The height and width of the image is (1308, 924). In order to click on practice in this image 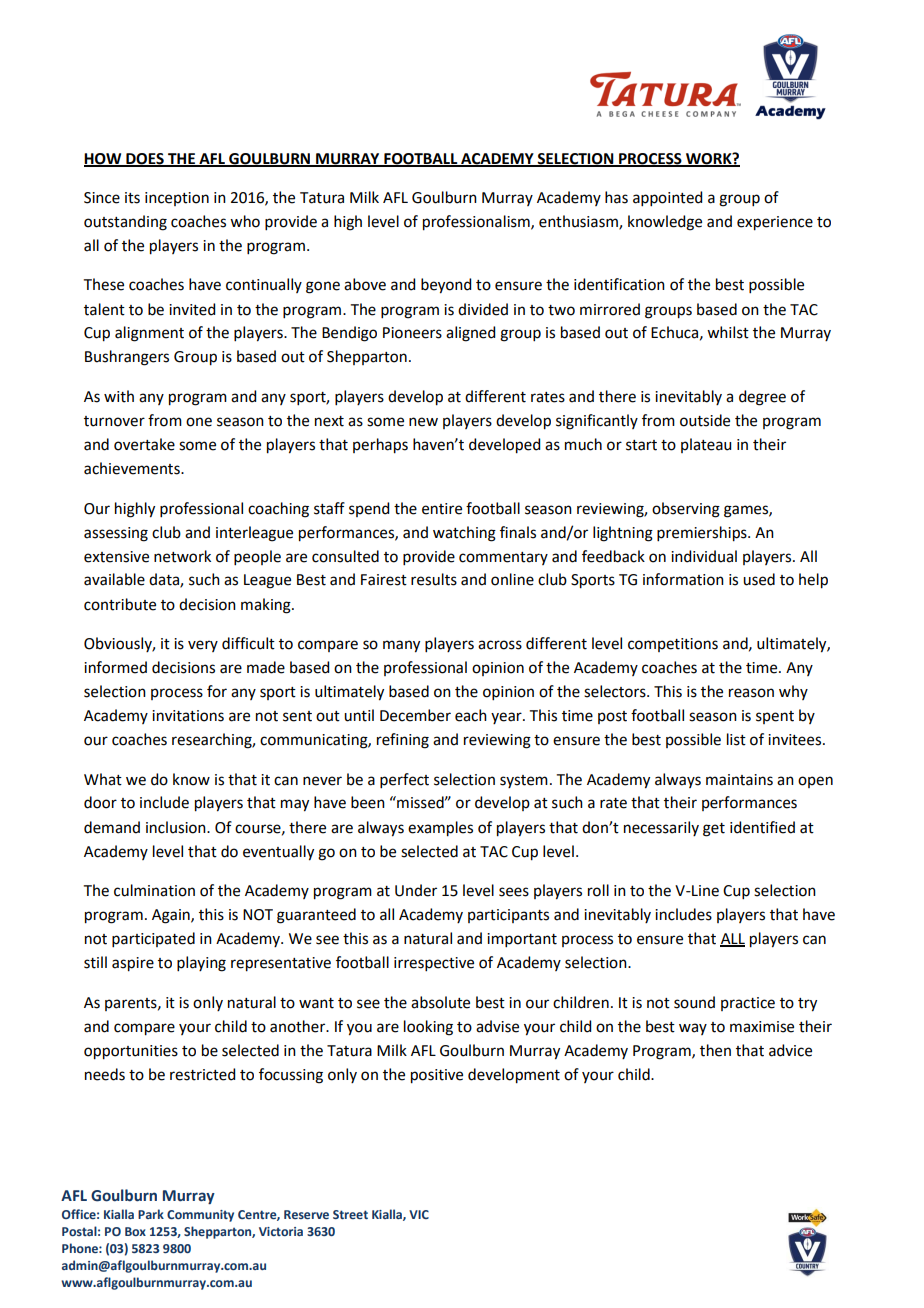, I will do `click(748, 1004)`.
